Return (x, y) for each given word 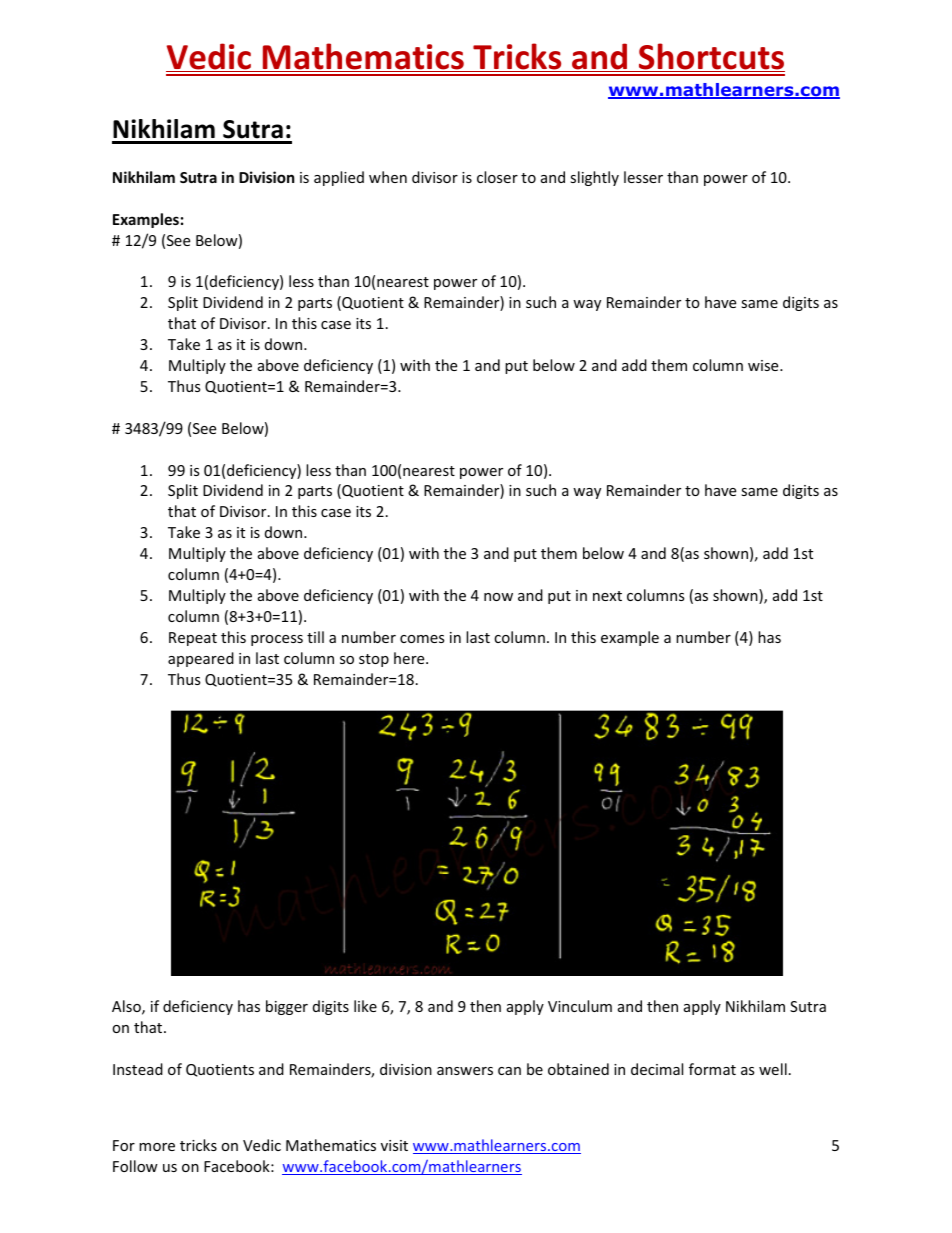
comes (422, 639)
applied (339, 178)
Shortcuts (711, 57)
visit (394, 1145)
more (157, 1147)
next (607, 596)
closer (497, 177)
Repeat (193, 639)
